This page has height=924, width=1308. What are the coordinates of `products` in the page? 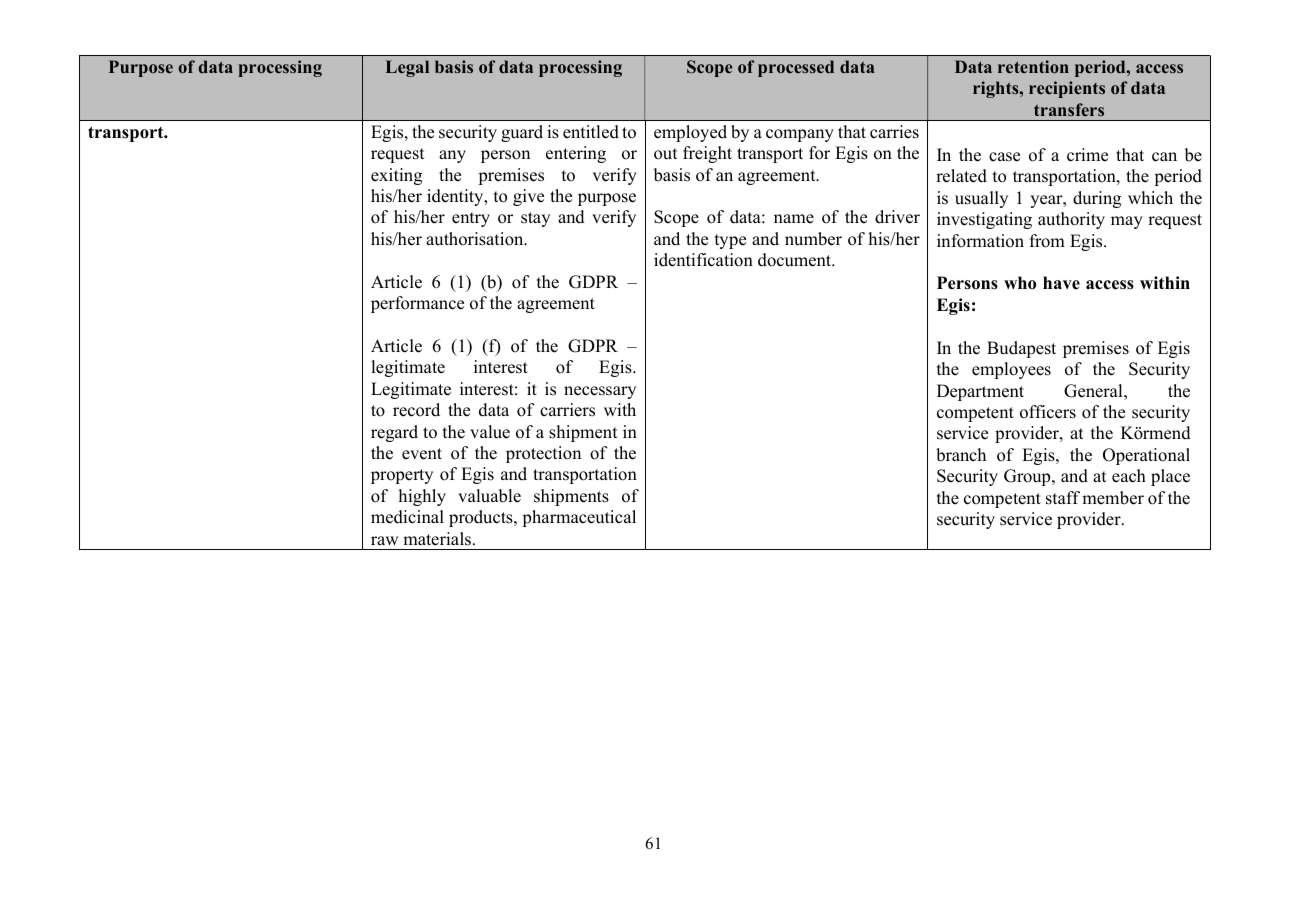 It's located at (482, 518).
